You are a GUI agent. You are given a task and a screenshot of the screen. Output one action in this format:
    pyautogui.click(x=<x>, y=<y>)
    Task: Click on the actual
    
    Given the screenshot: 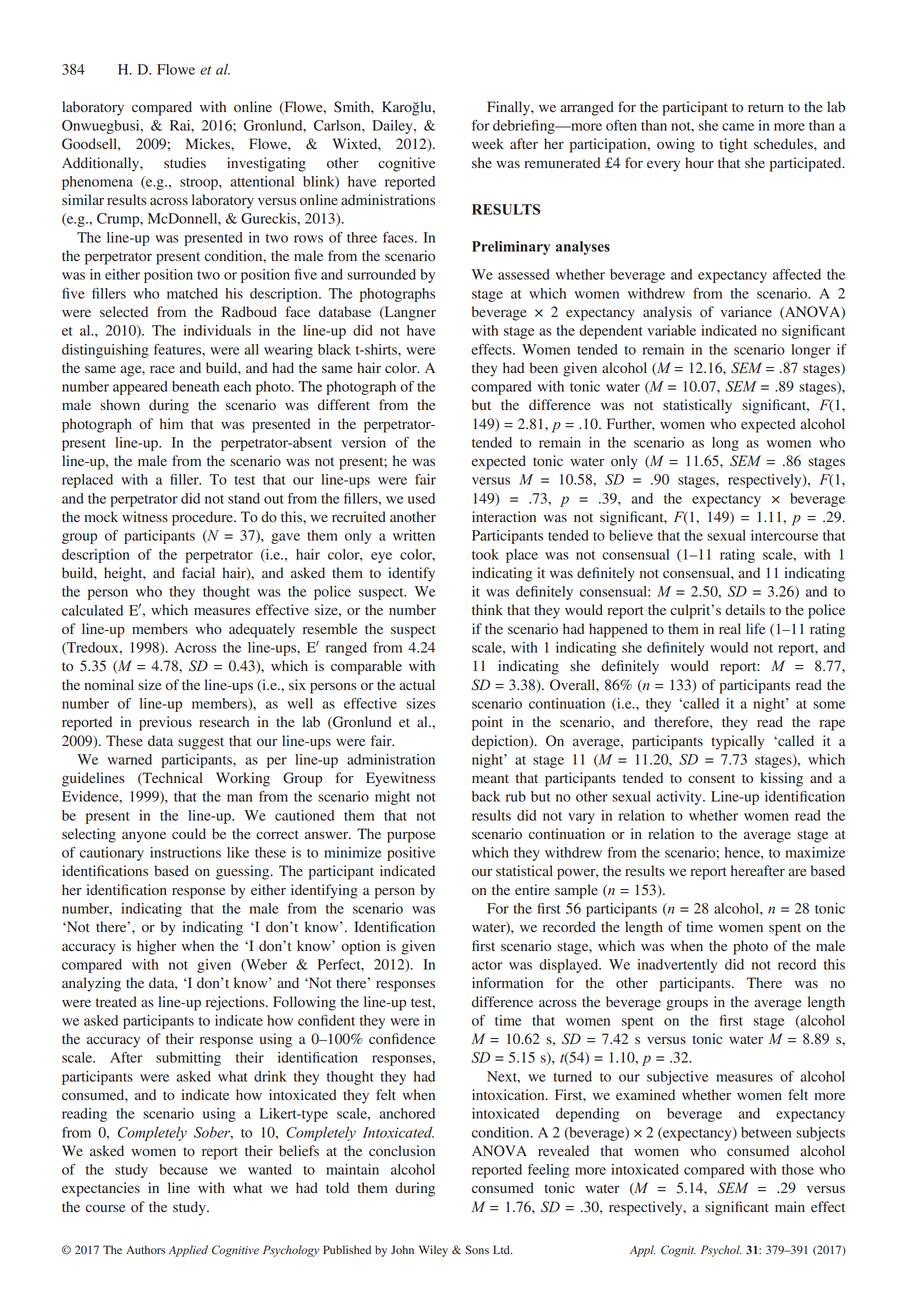 What is the action you would take?
    pyautogui.click(x=417, y=684)
